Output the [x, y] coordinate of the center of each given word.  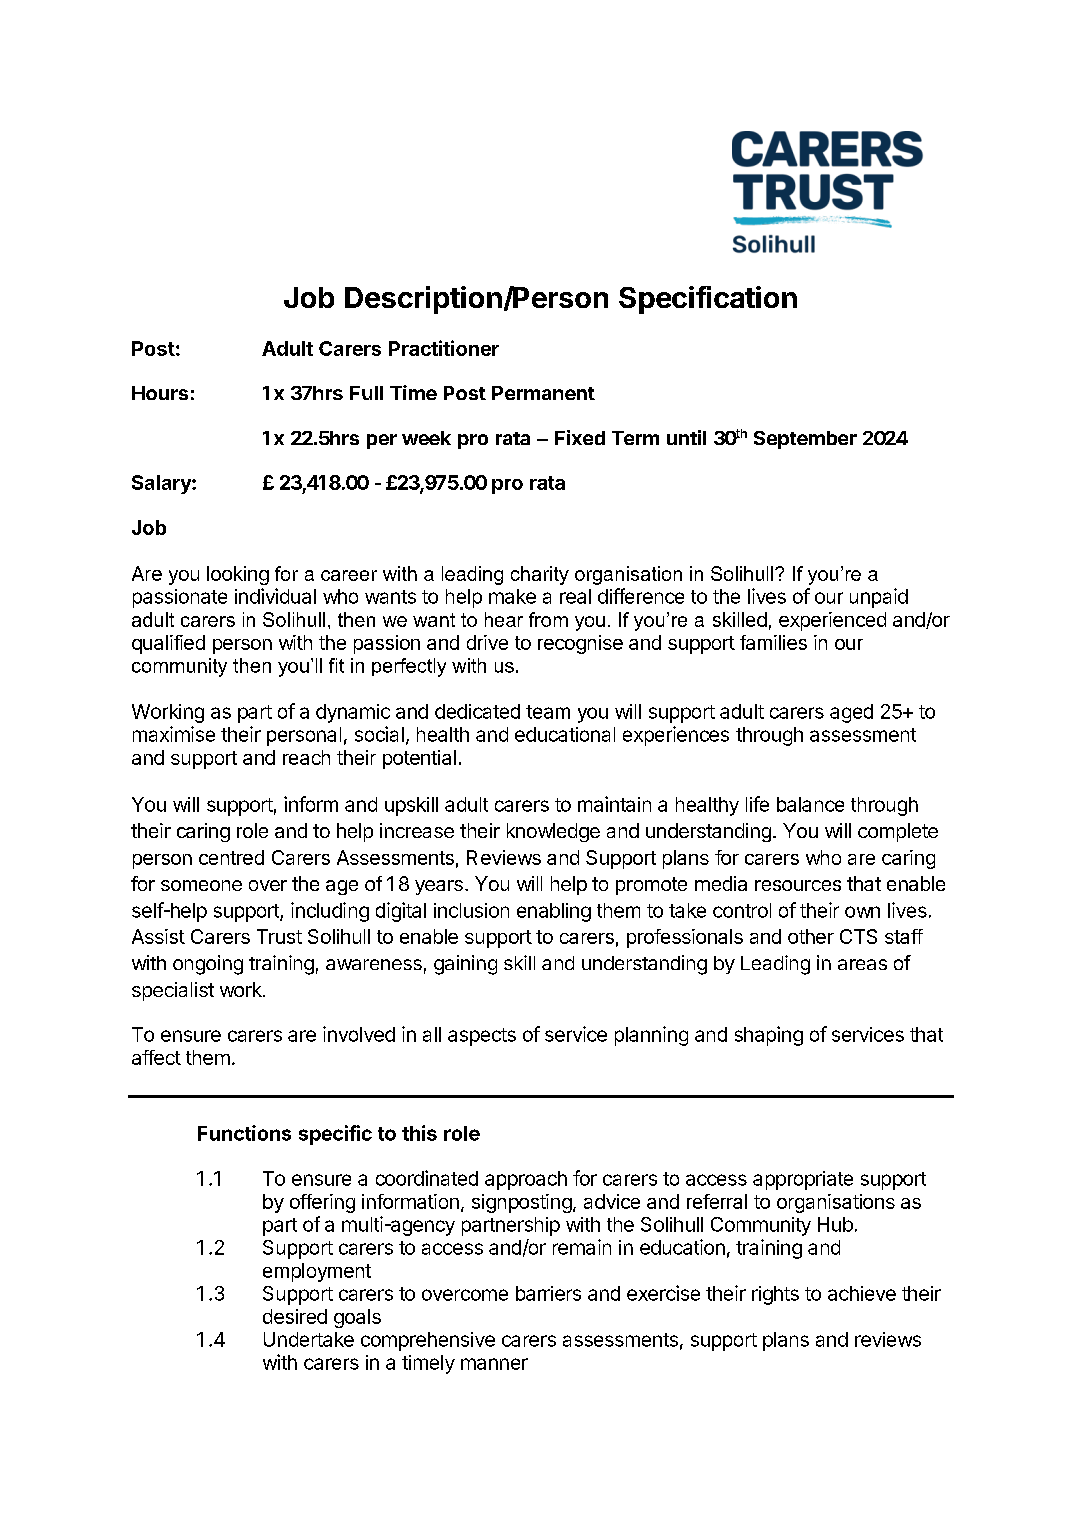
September [805, 440]
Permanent [543, 393]
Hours [160, 393]
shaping [769, 1036]
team [548, 712]
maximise [174, 734]
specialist [173, 991]
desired [295, 1316]
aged [851, 713]
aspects [482, 1037]
